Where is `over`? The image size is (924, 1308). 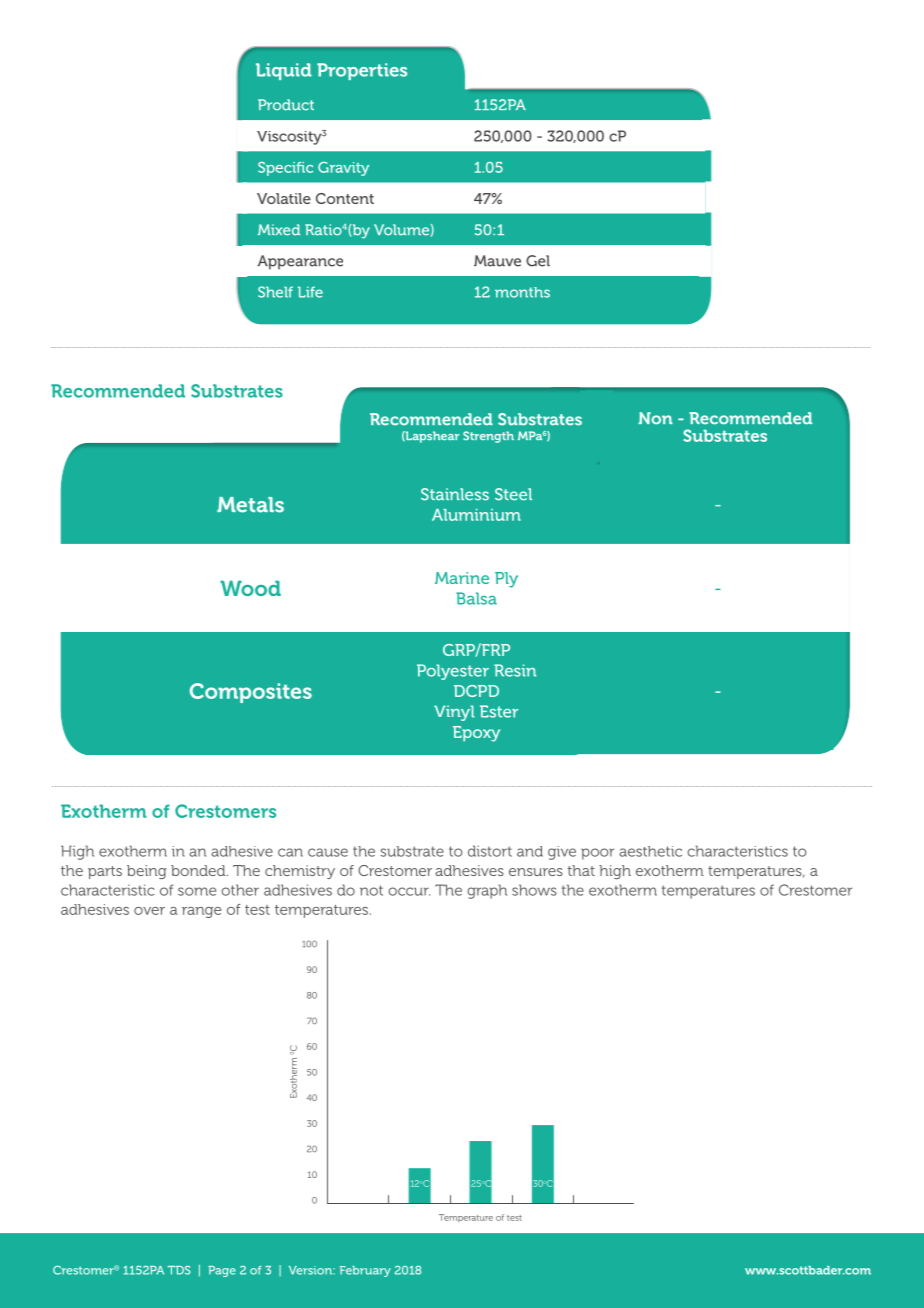 over is located at coordinates (149, 911).
